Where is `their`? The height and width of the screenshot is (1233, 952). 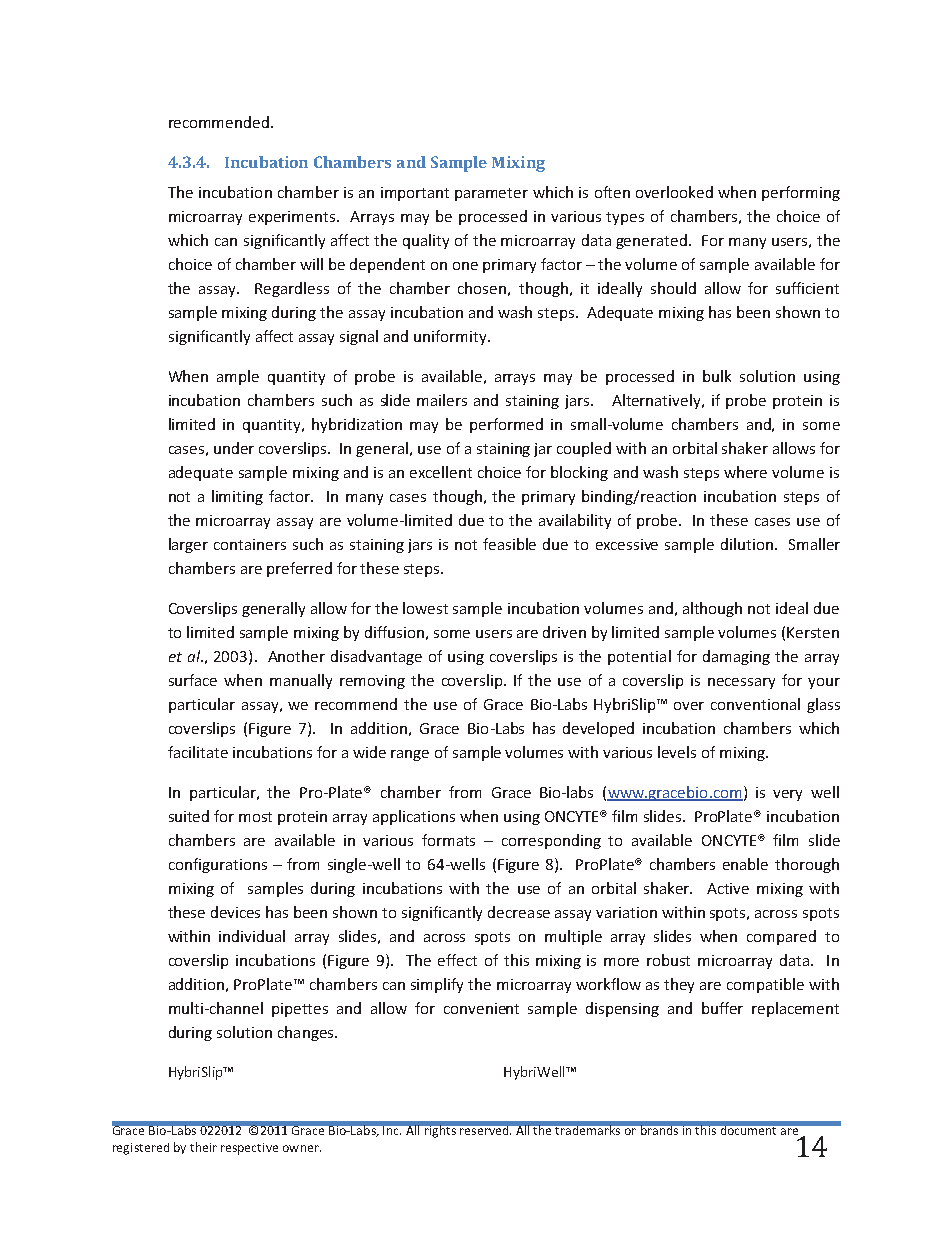
their is located at coordinates (203, 1147).
